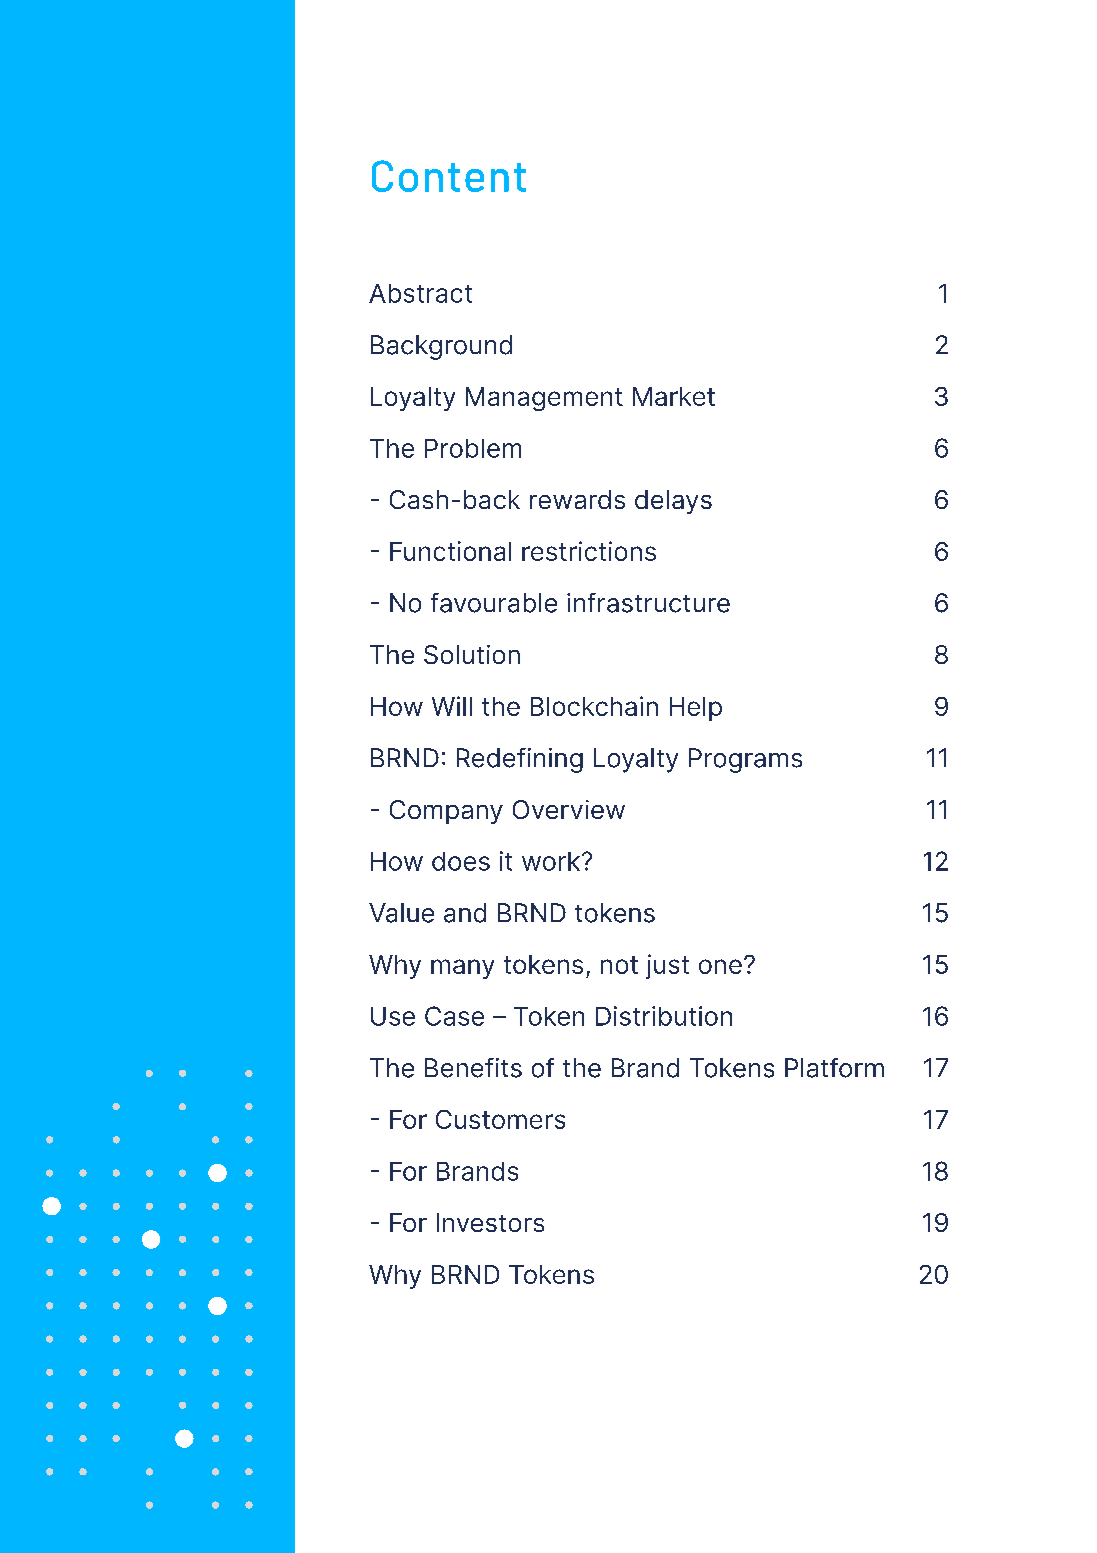 Image resolution: width=1097 pixels, height=1553 pixels. What do you see at coordinates (673, 502) in the screenshot?
I see `delays` at bounding box center [673, 502].
